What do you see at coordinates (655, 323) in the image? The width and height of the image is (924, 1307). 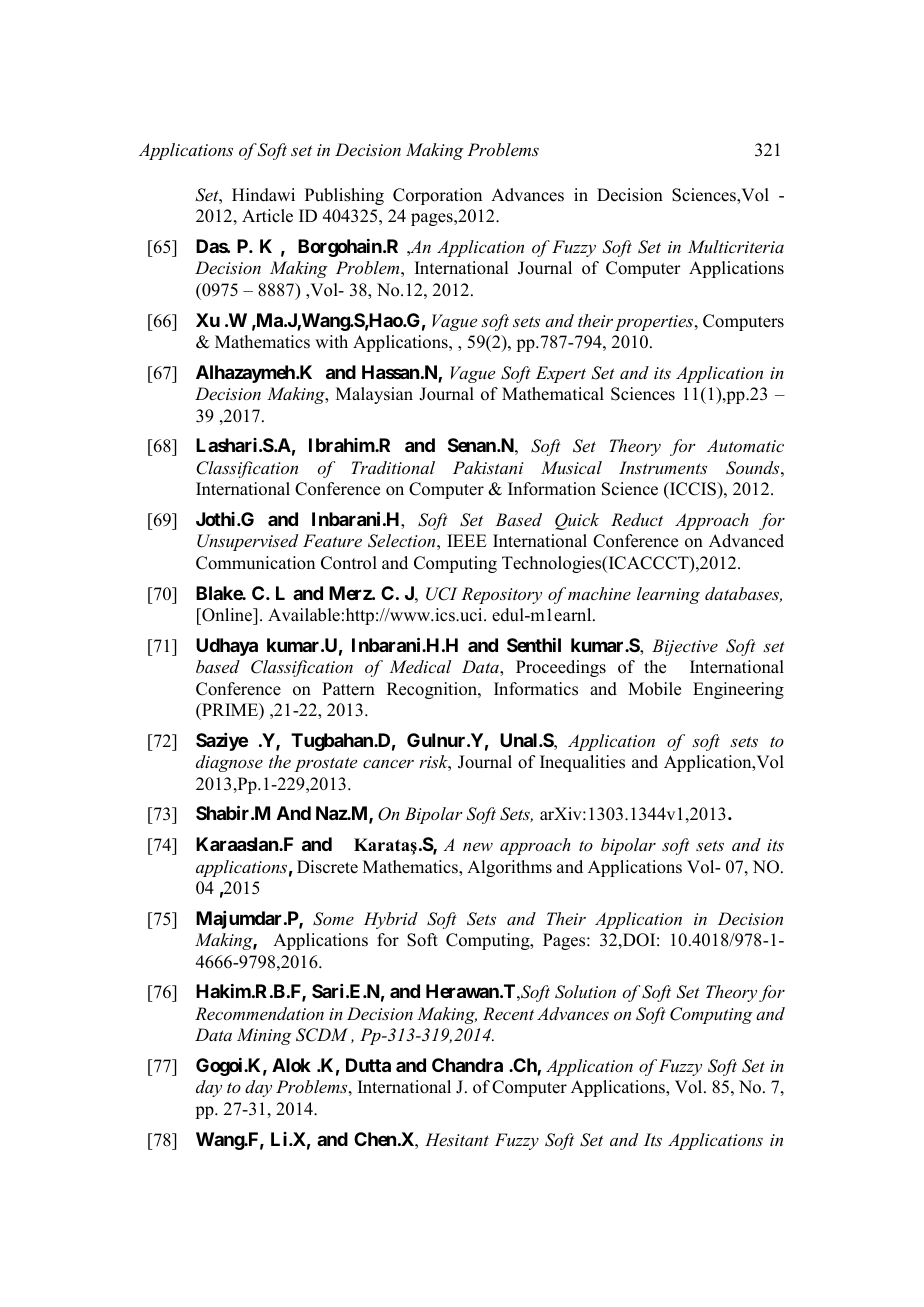 I see `properties` at bounding box center [655, 323].
